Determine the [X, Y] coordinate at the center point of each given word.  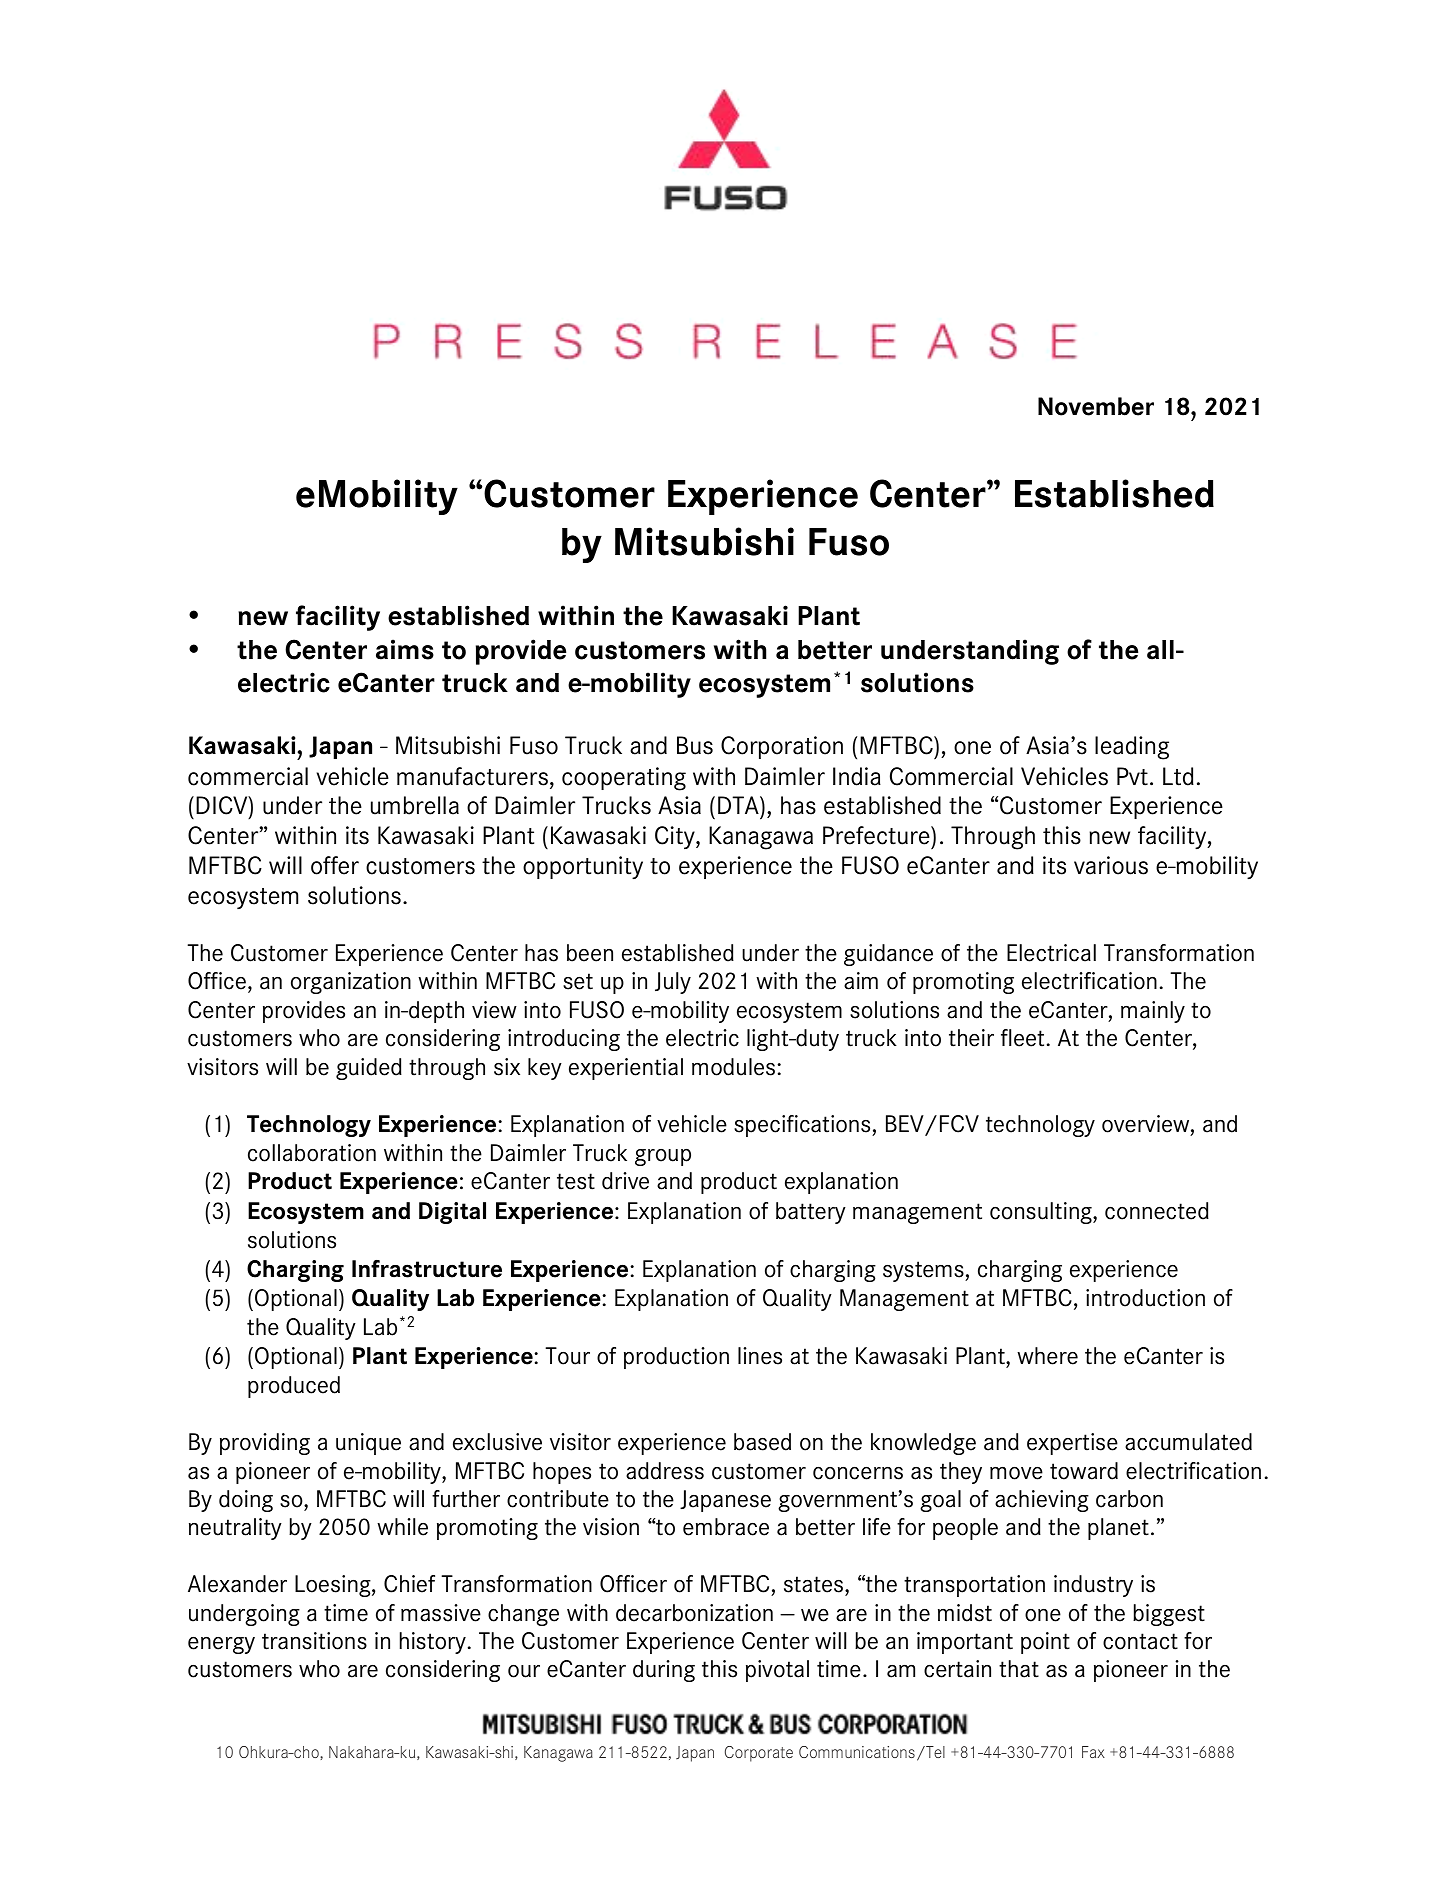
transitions [314, 1641]
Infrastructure [427, 1269]
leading [1132, 748]
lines [760, 1356]
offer [335, 865]
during [664, 1671]
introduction [1145, 1298]
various [1111, 865]
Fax [1093, 1752]
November [1096, 406]
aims [405, 649]
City [676, 837]
